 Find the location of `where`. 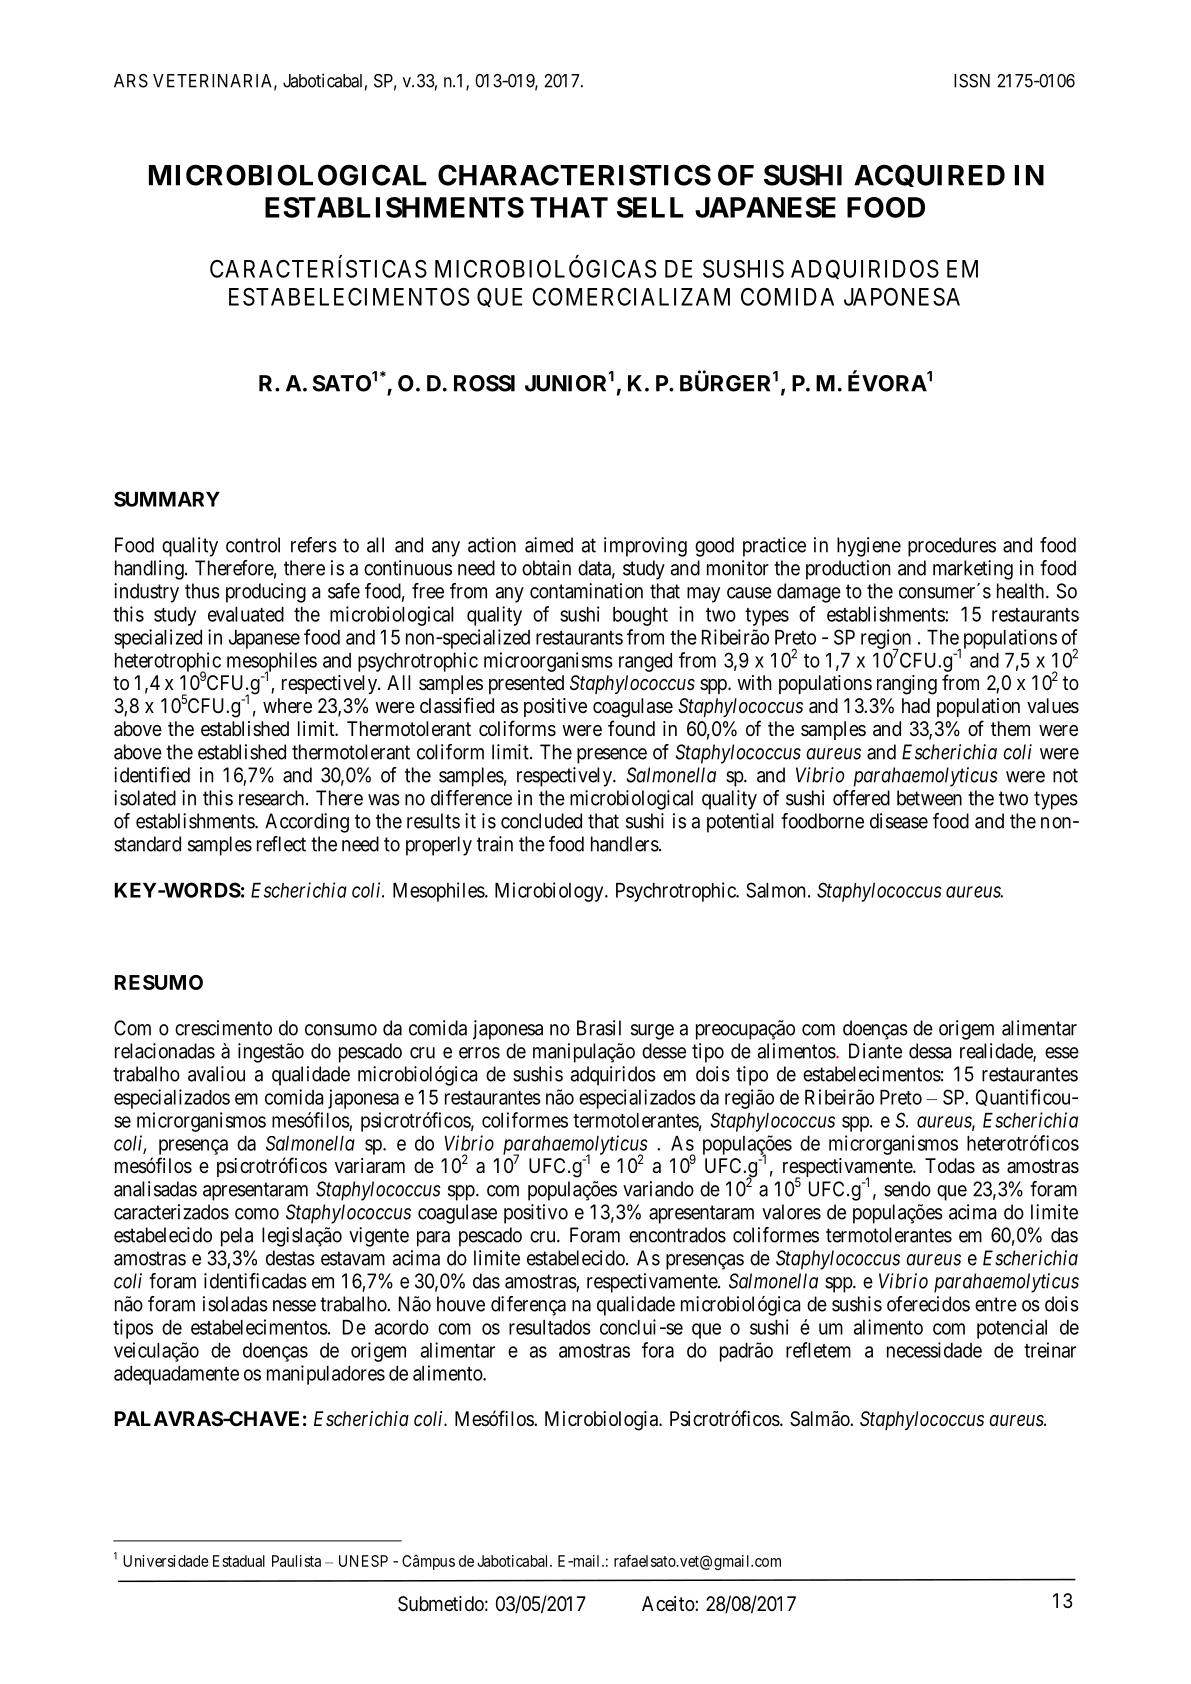

where is located at coordinates (287, 705).
